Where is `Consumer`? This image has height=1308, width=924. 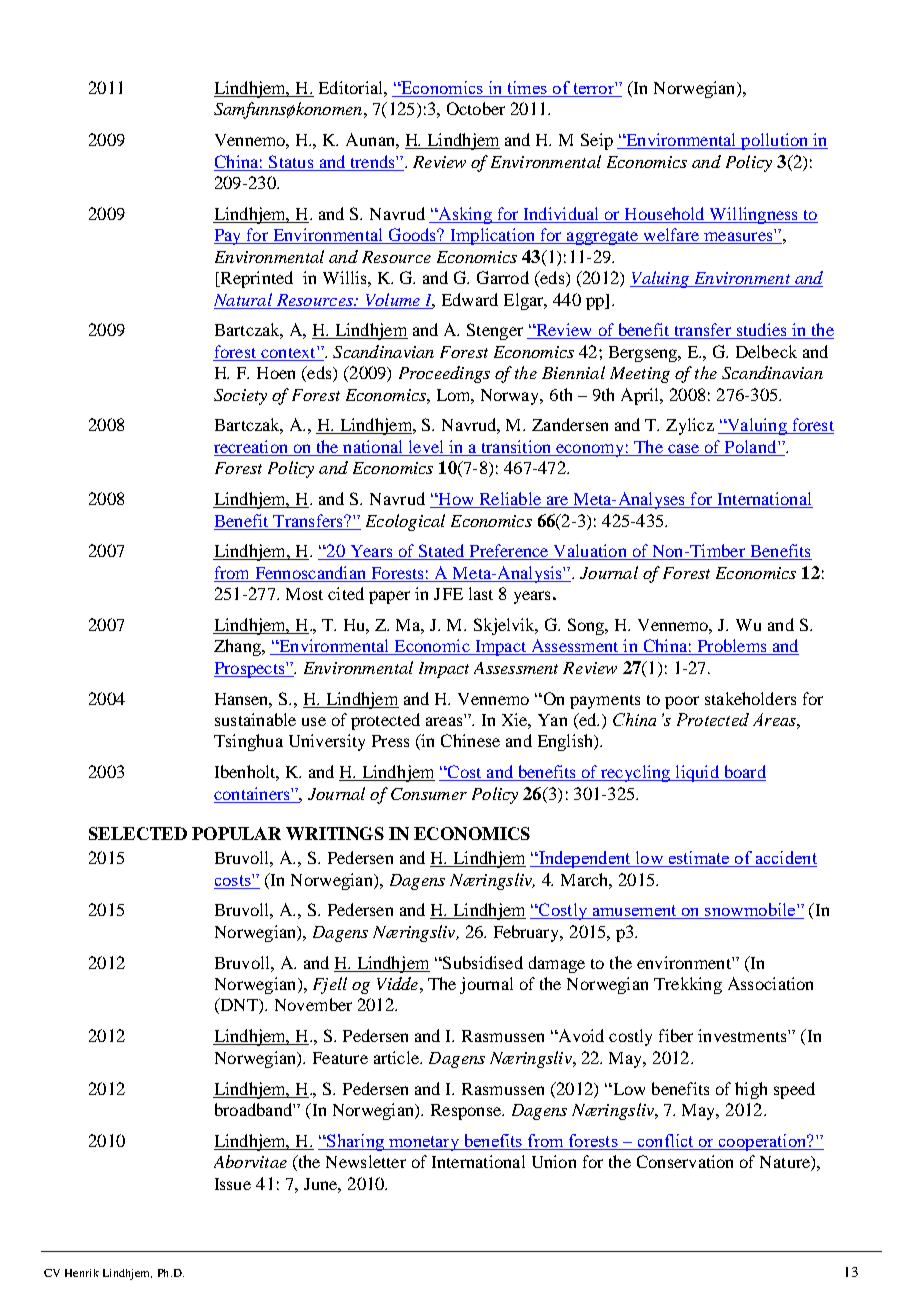 Consumer is located at coordinates (429, 794).
